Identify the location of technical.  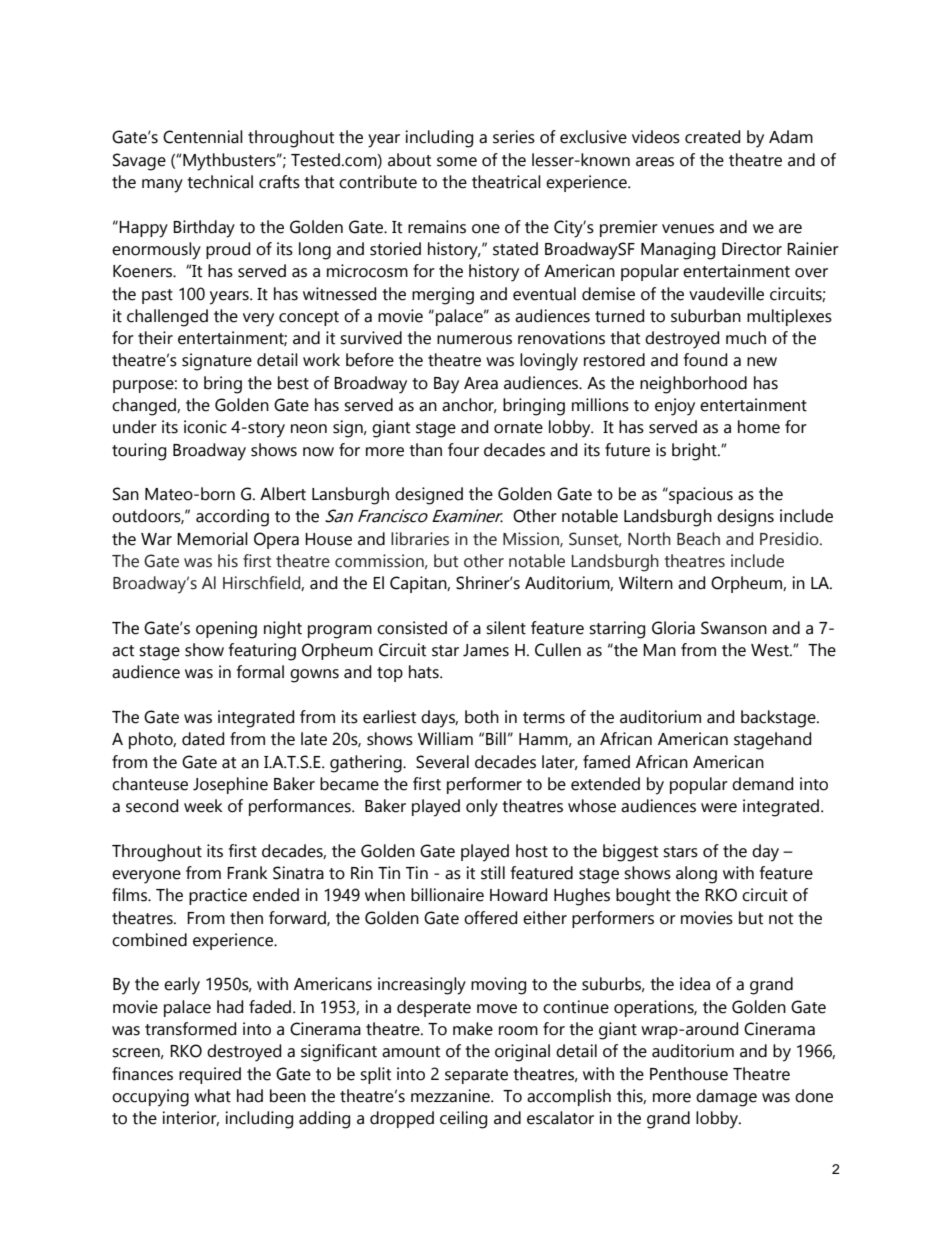
(220, 182).
